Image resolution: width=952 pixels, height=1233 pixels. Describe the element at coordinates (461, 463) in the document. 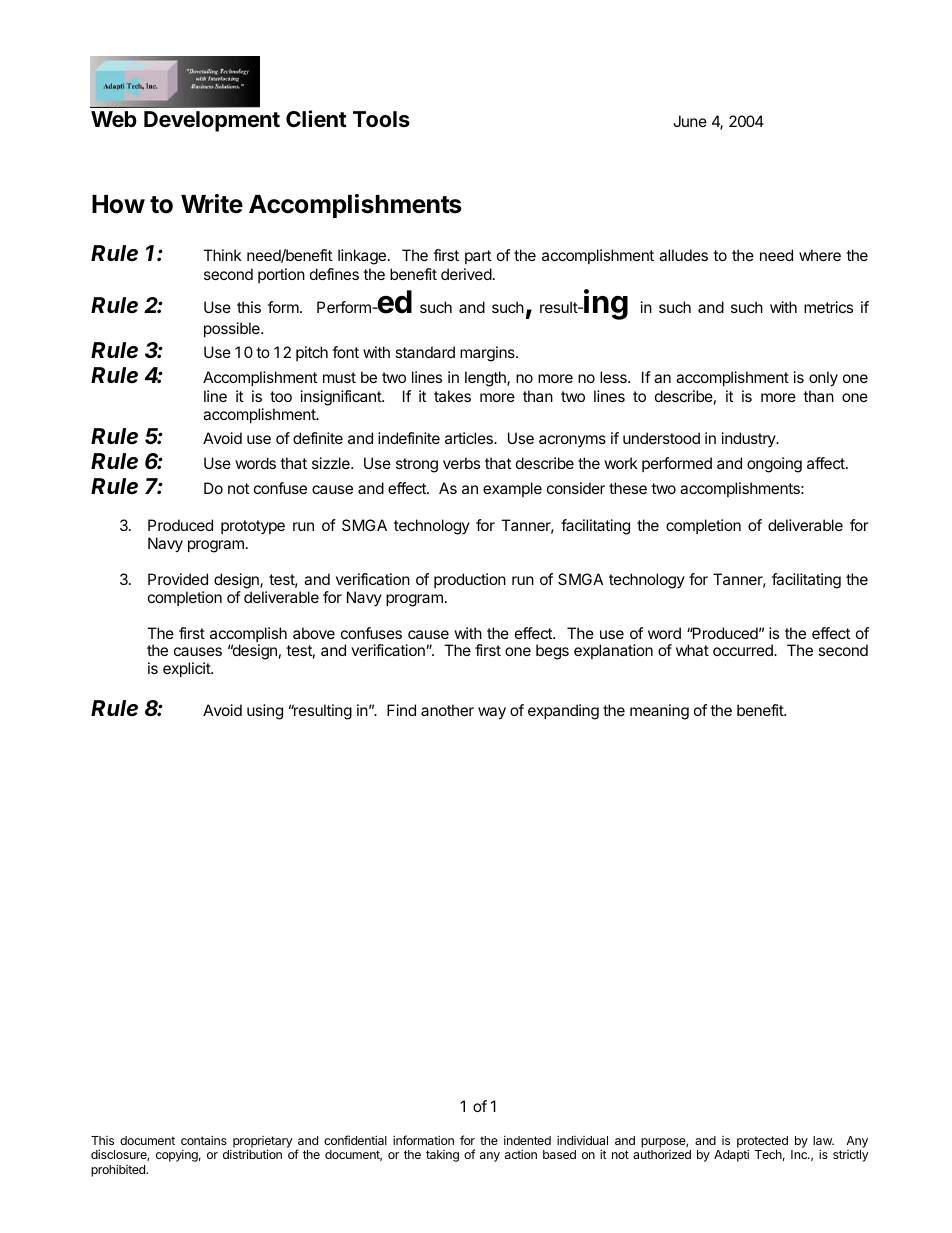

I see `verbs` at that location.
